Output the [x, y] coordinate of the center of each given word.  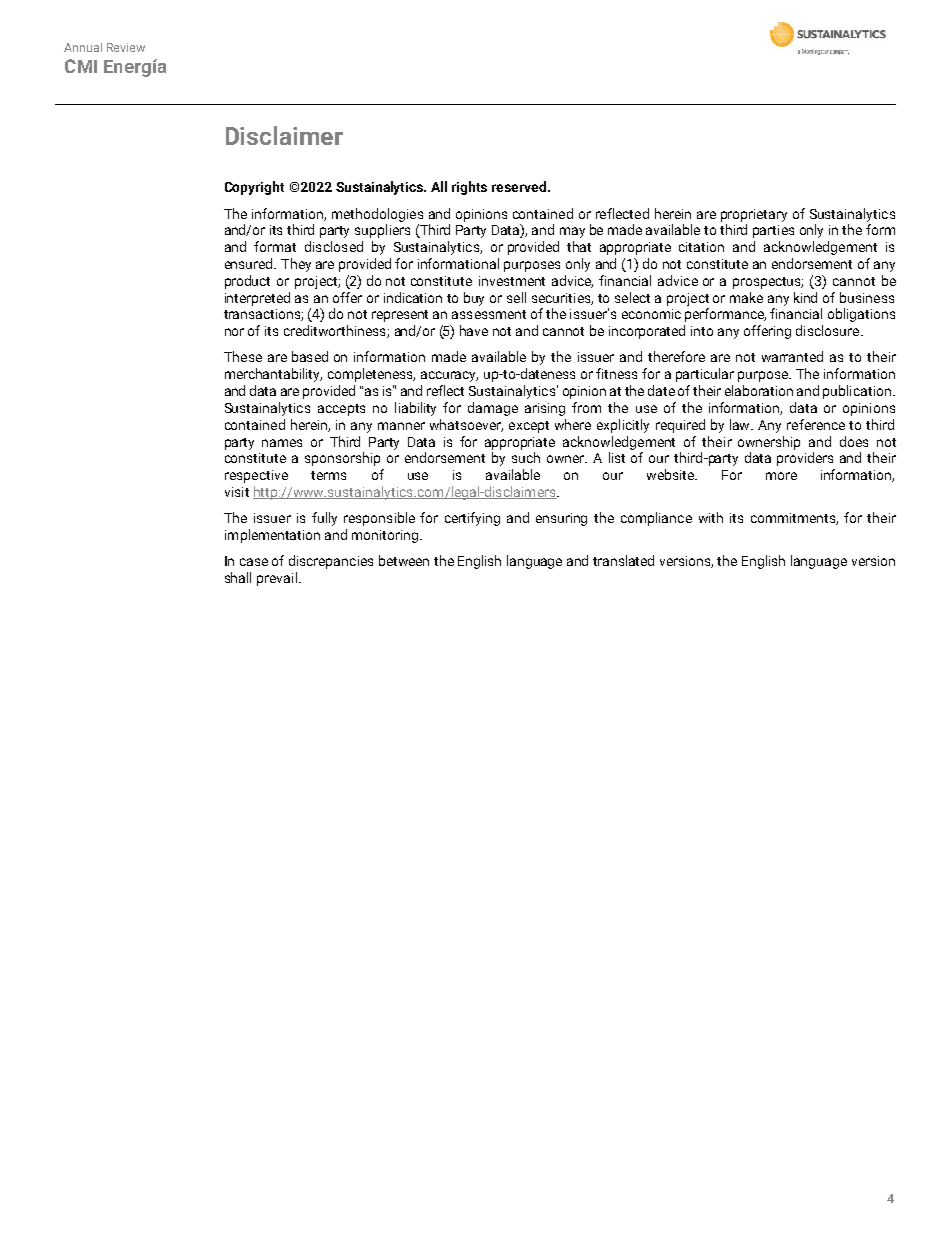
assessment [489, 314]
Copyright [254, 188]
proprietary [754, 215]
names [282, 443]
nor [234, 332]
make [746, 297]
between [404, 560]
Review [126, 47]
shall [238, 577]
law [741, 424]
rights [469, 188]
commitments [794, 519]
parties [773, 231]
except [529, 427]
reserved [520, 186]
